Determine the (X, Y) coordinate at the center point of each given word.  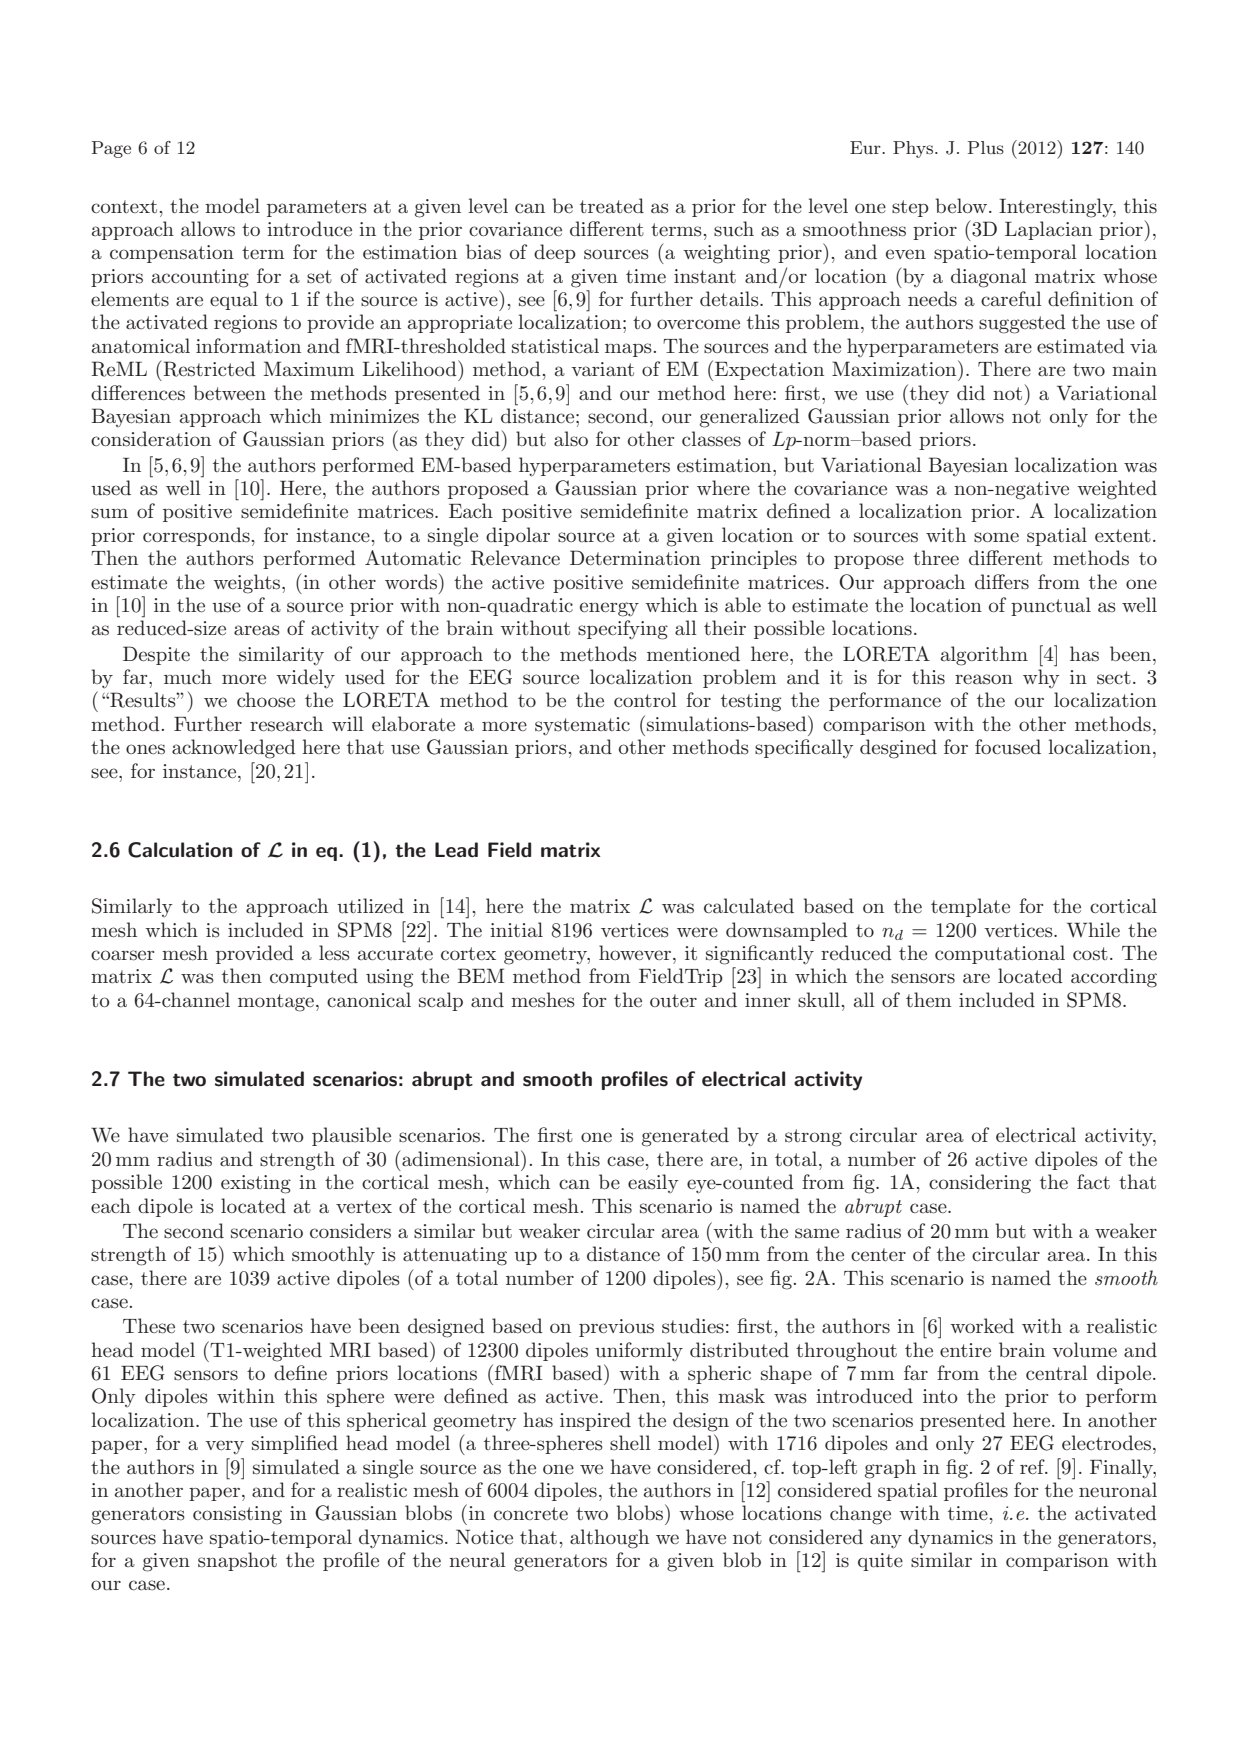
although (609, 1539)
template (970, 907)
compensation (172, 254)
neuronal (1118, 1490)
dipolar (518, 536)
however (635, 952)
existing (256, 1184)
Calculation (180, 850)
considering (980, 1184)
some (996, 537)
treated (612, 205)
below (961, 205)
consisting (237, 1515)
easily (653, 1183)
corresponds (196, 536)
